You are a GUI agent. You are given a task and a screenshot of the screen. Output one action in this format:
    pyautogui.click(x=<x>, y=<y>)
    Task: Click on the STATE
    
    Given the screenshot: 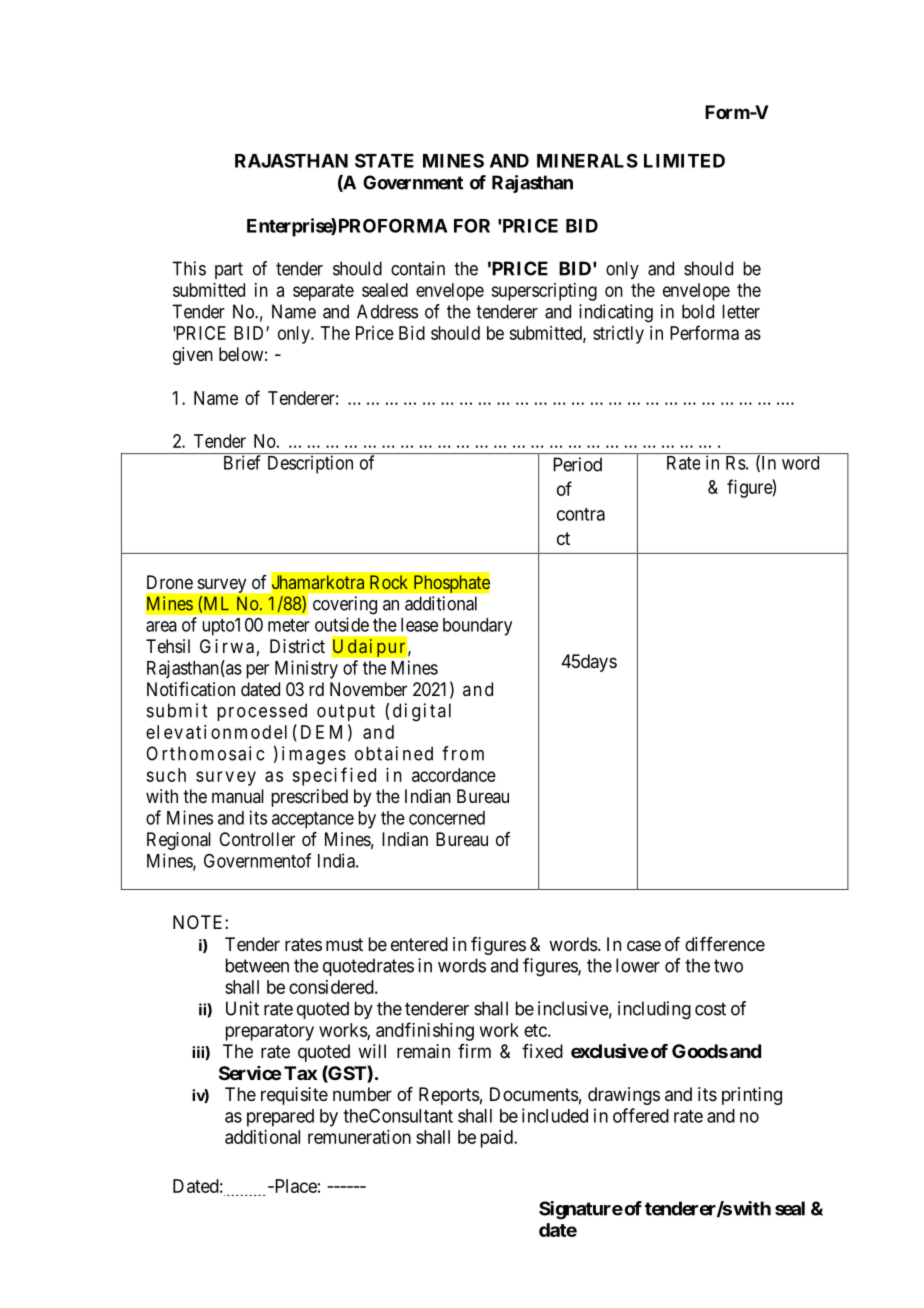 What is the action you would take?
    pyautogui.click(x=384, y=160)
